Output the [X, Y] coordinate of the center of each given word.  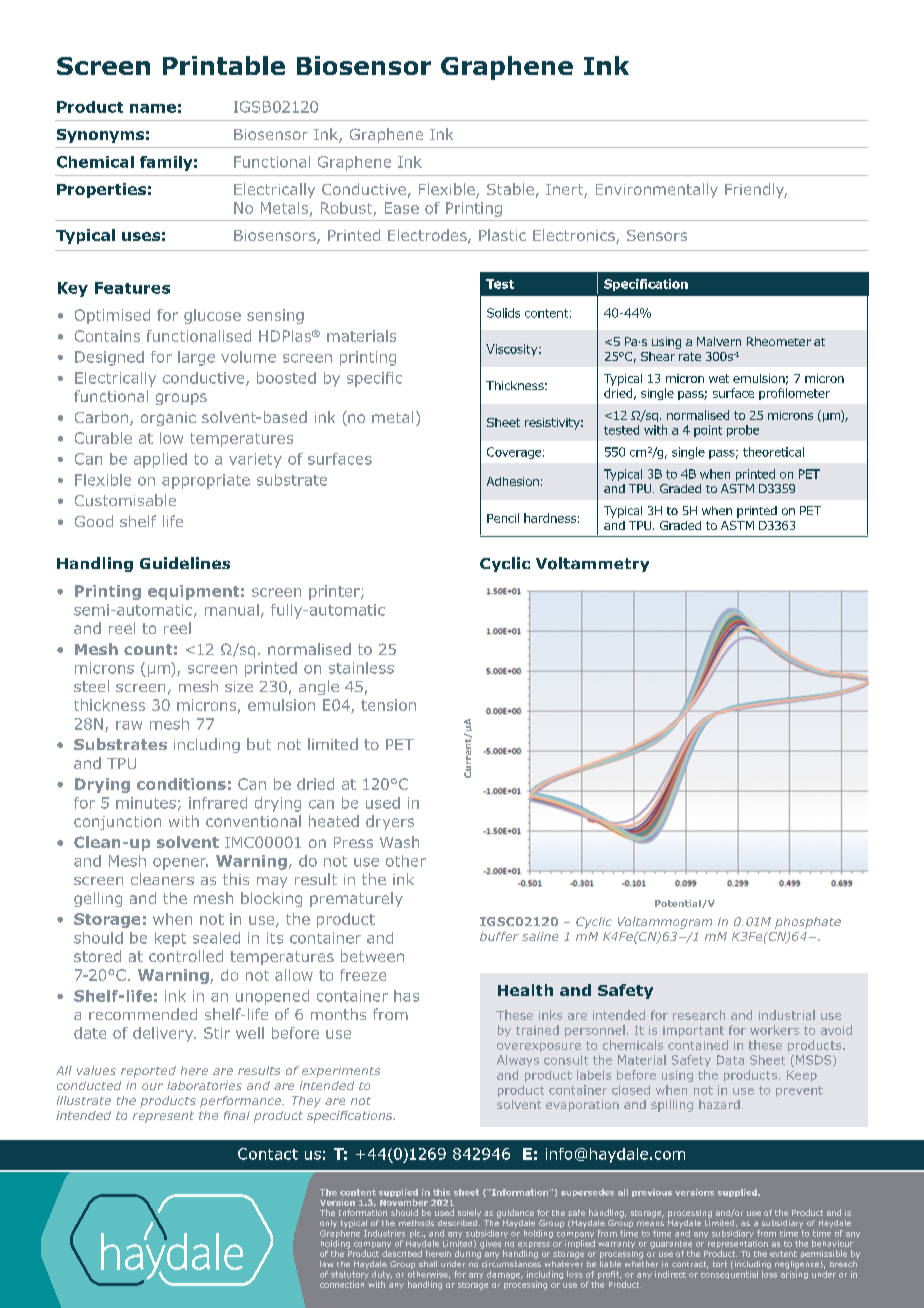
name [153, 108]
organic [168, 419]
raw [129, 725]
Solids [503, 313]
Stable [510, 189]
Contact [268, 1154]
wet [719, 378]
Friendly [756, 190]
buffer [499, 936]
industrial [787, 1015]
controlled [186, 956]
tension [388, 705]
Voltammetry [592, 564]
